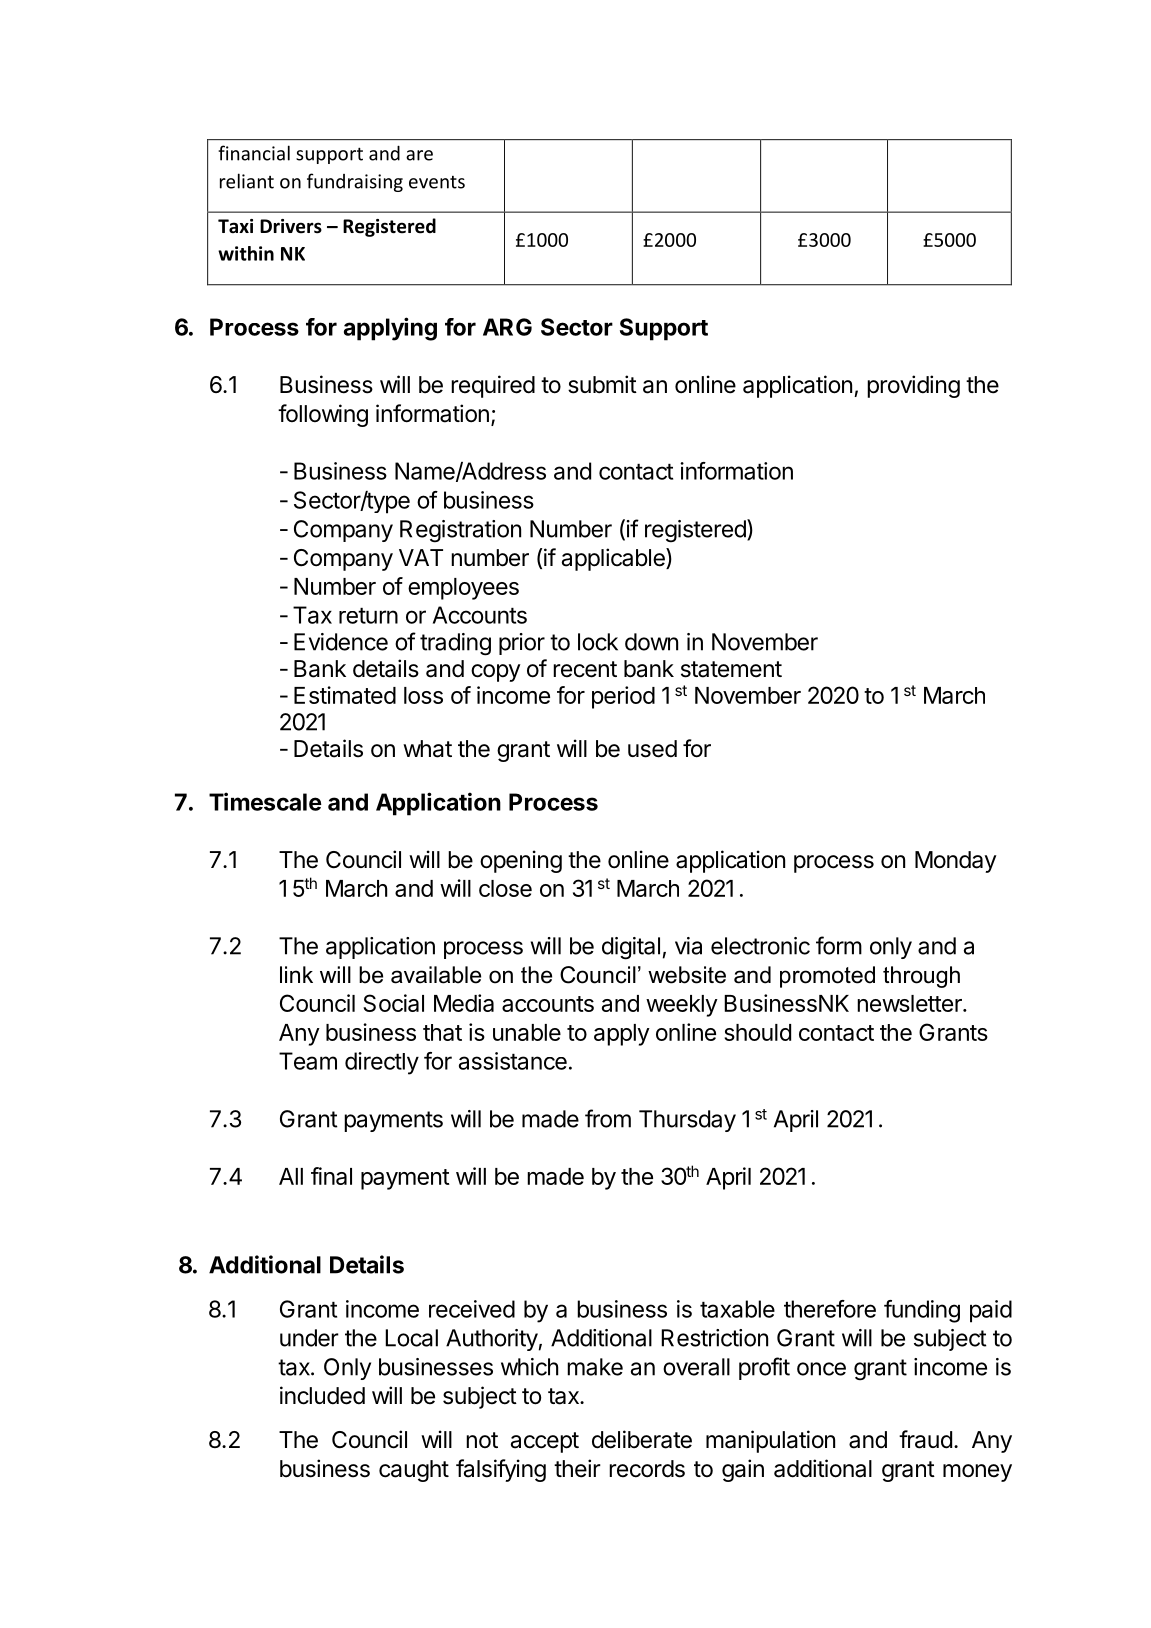  Describe the element at coordinates (956, 862) in the screenshot. I see `Monday` at that location.
